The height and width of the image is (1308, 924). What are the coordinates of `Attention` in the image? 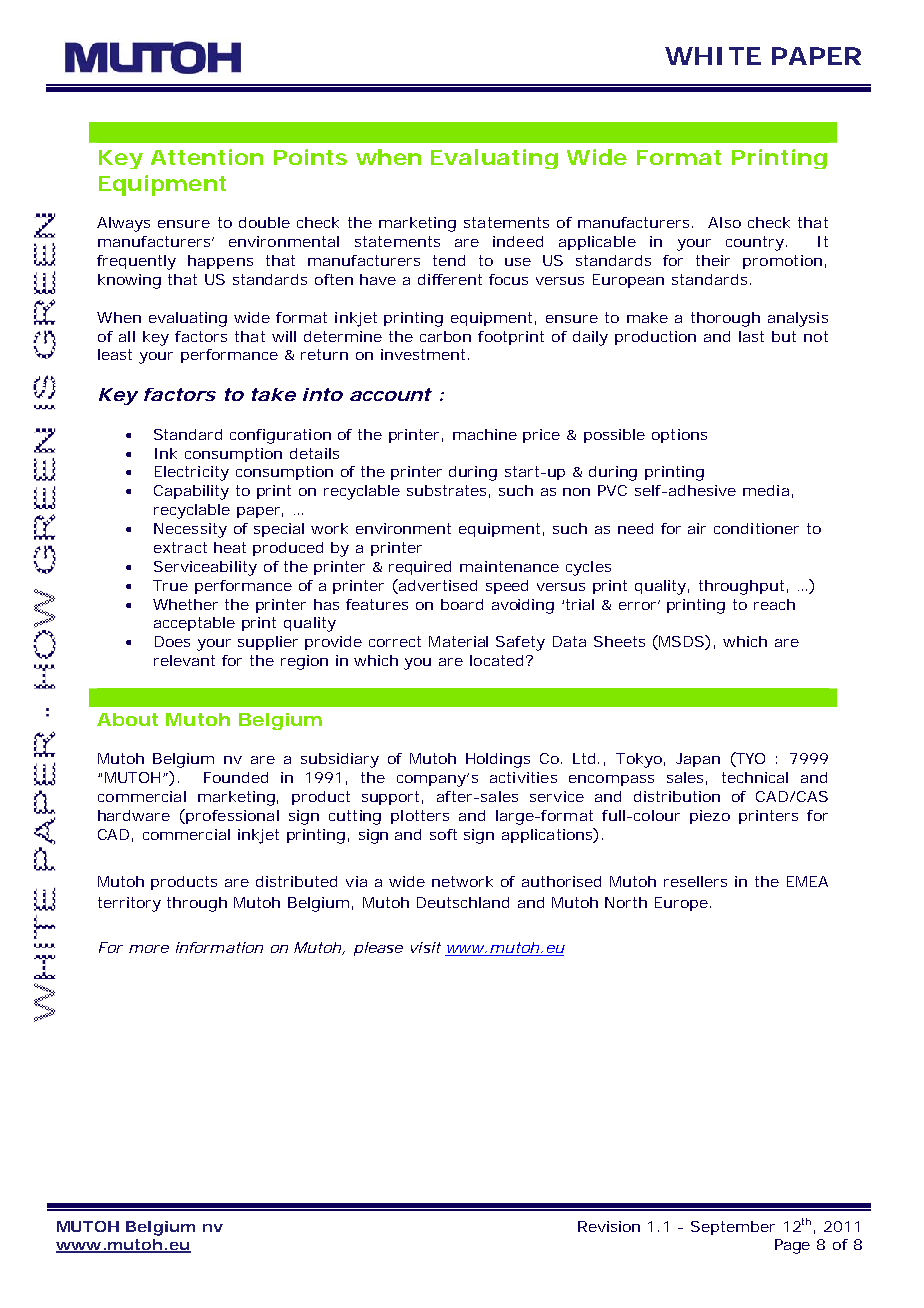 It's located at (207, 157).
